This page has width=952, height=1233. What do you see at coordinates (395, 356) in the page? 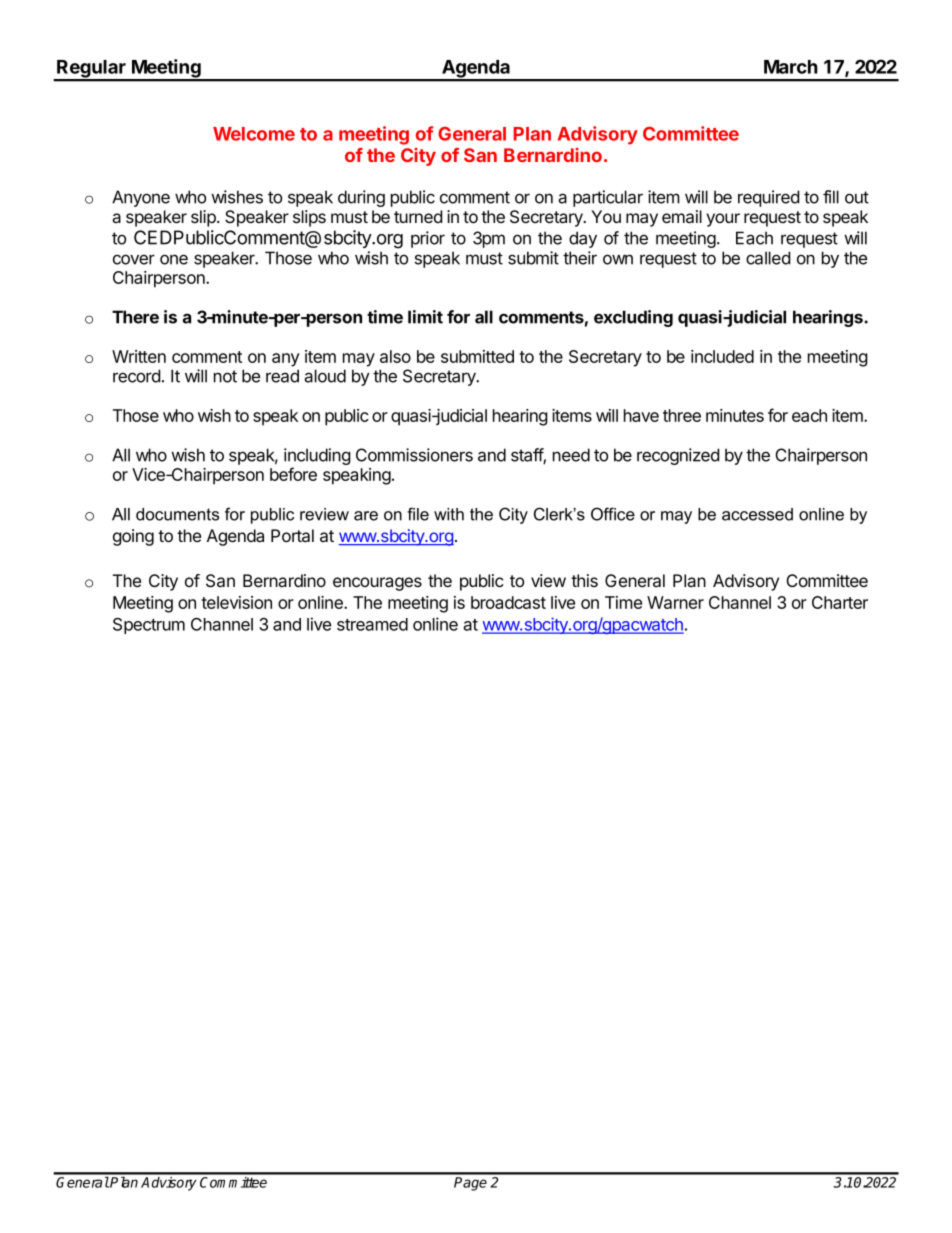
I see `also` at bounding box center [395, 356].
